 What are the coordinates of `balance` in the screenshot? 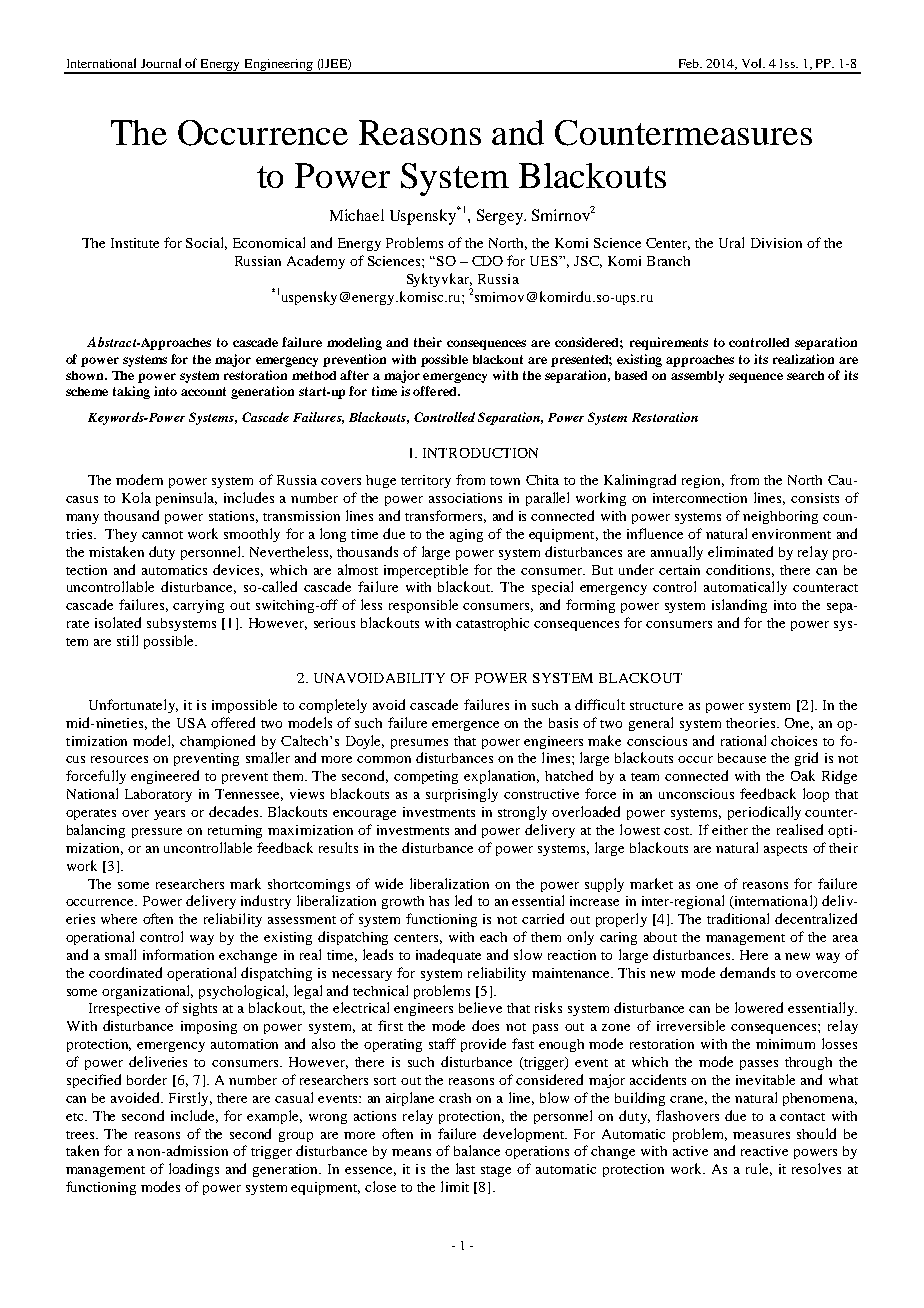 It's located at (477, 1150).
